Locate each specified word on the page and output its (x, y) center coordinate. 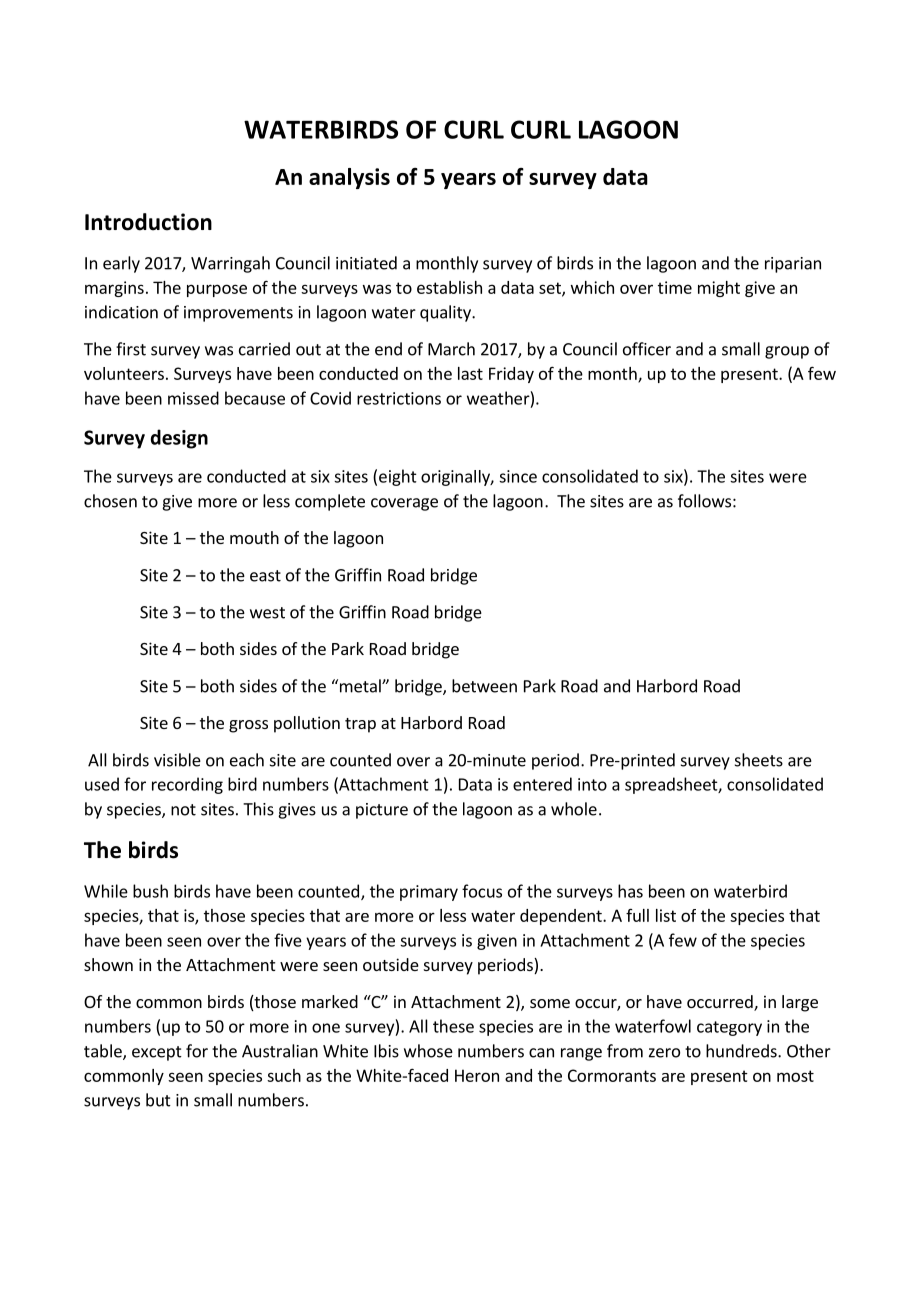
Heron (477, 1075)
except (157, 1053)
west (267, 613)
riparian (793, 265)
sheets (759, 760)
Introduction (148, 222)
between (484, 686)
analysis (349, 178)
